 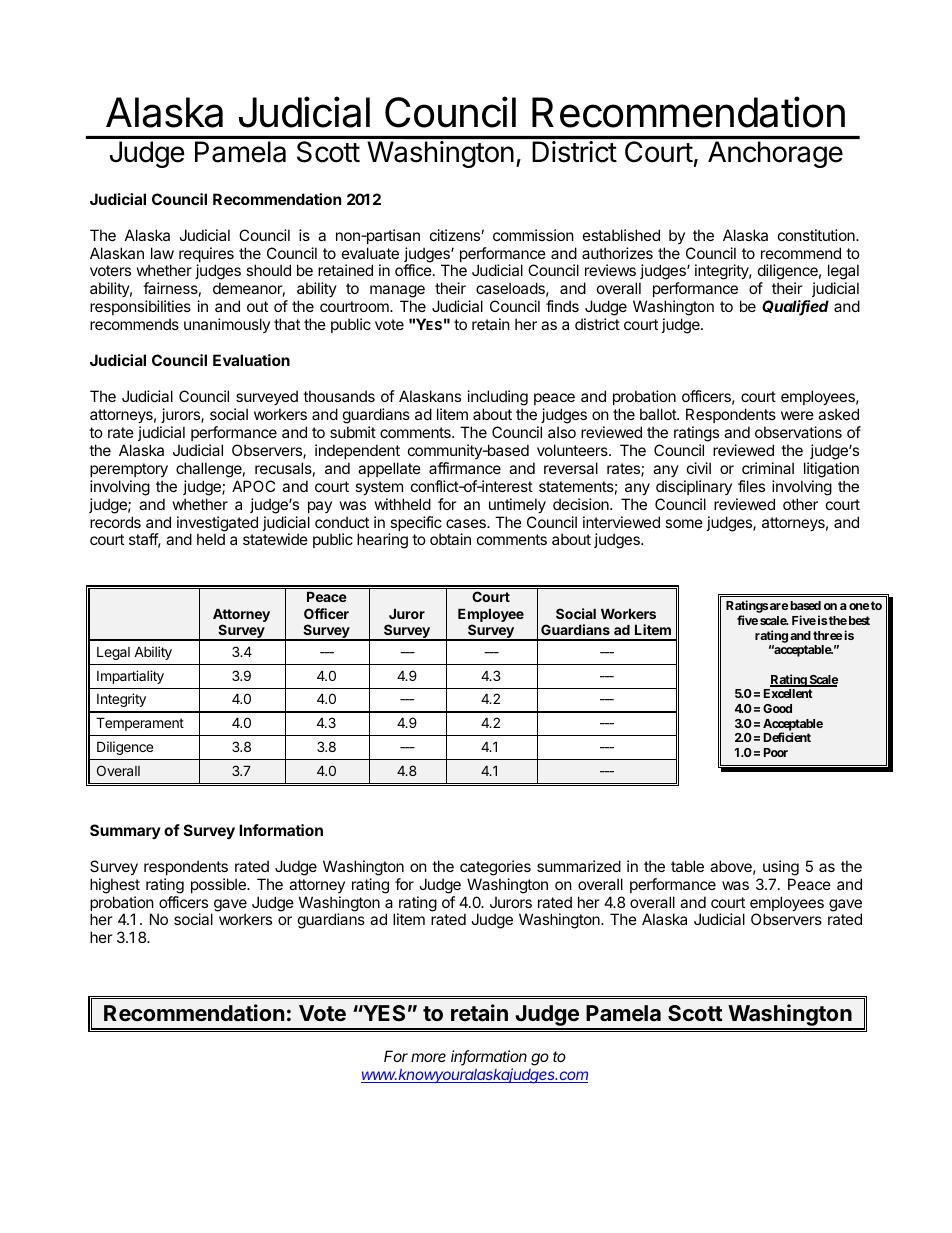 What do you see at coordinates (517, 505) in the image?
I see `untimely` at bounding box center [517, 505].
